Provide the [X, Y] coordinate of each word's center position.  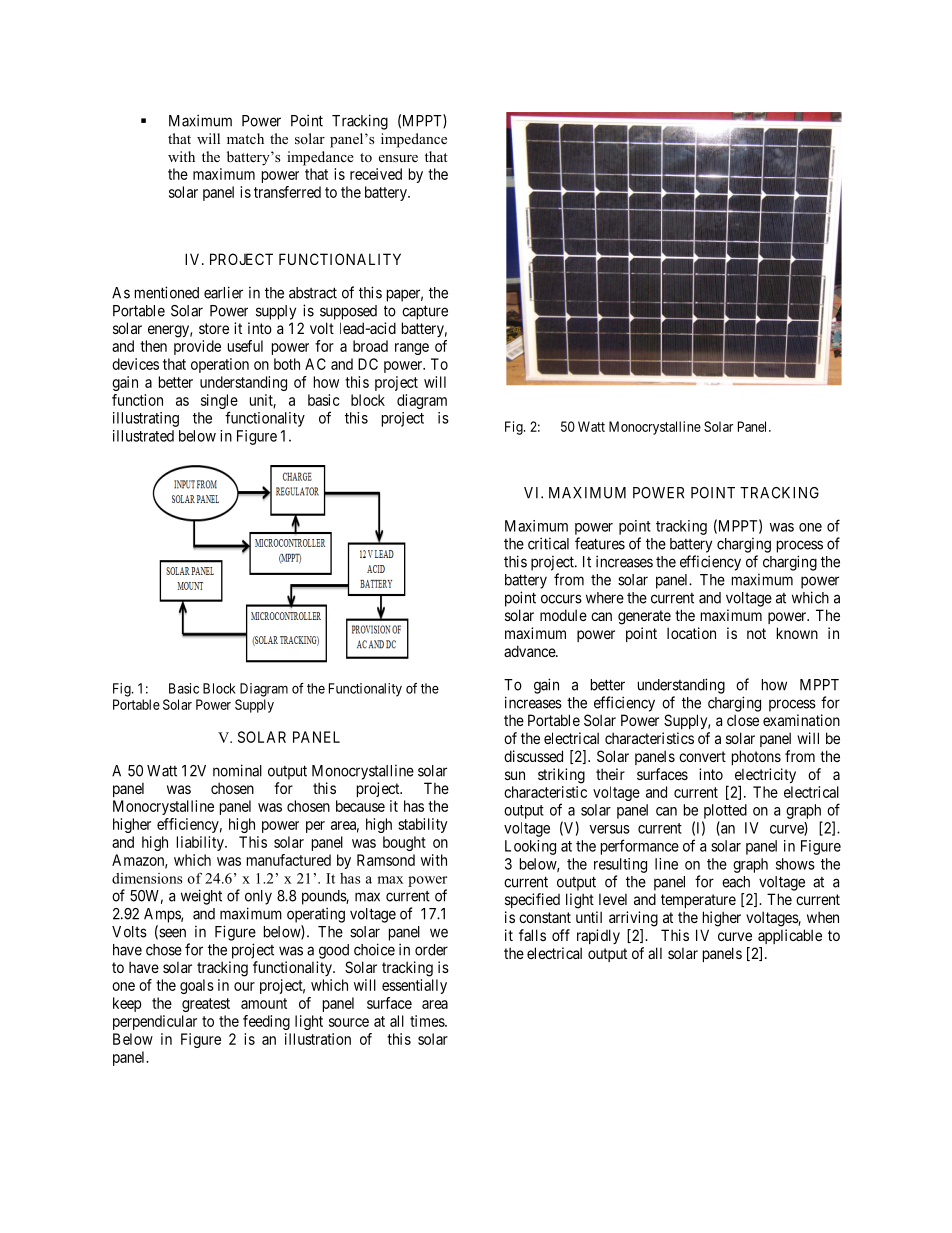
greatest [206, 1005]
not [756, 633]
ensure [398, 158]
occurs [561, 599]
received [376, 174]
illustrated [143, 436]
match [245, 138]
